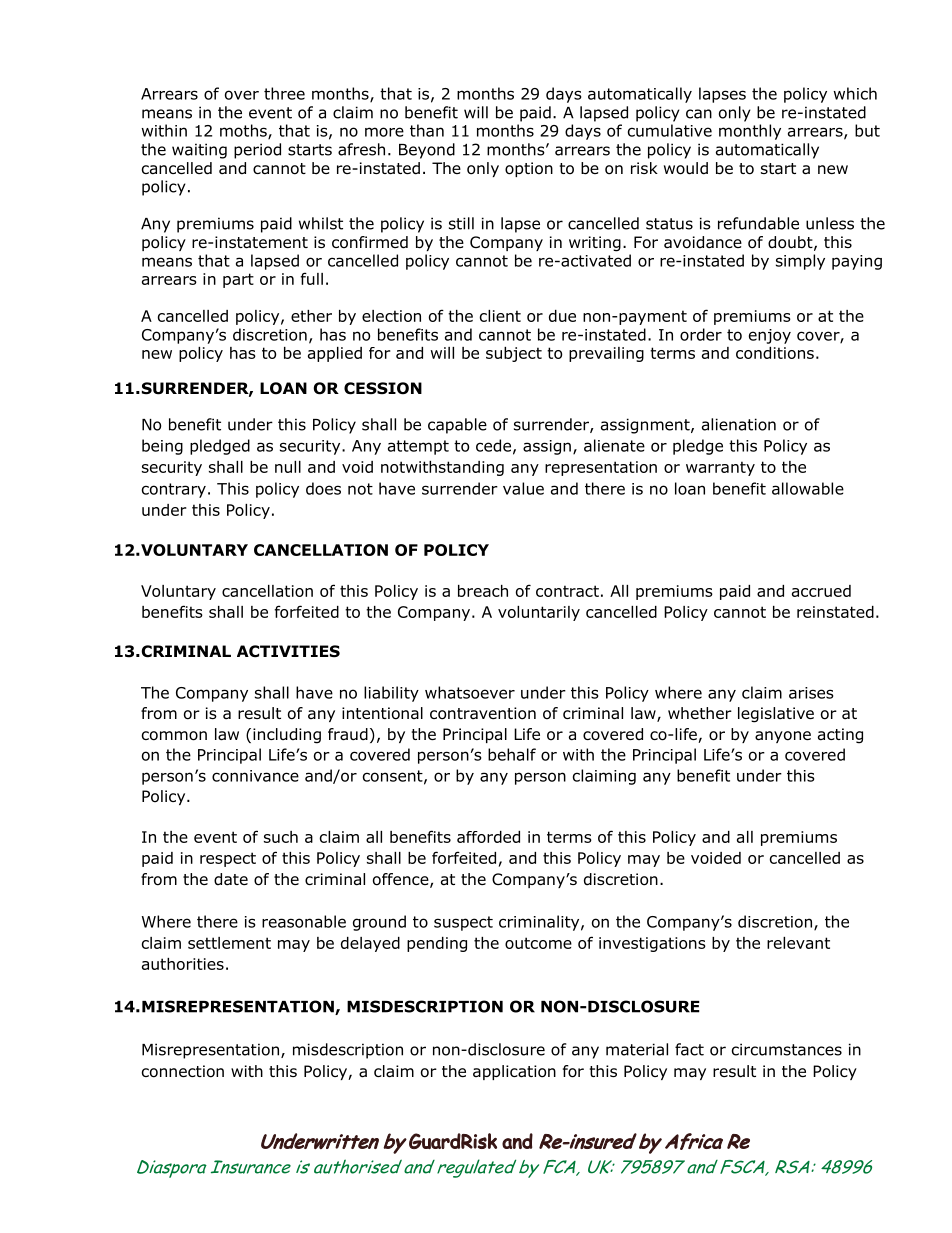 The width and height of the screenshot is (952, 1233). Describe the element at coordinates (470, 692) in the screenshot. I see `whatsoever` at that location.
